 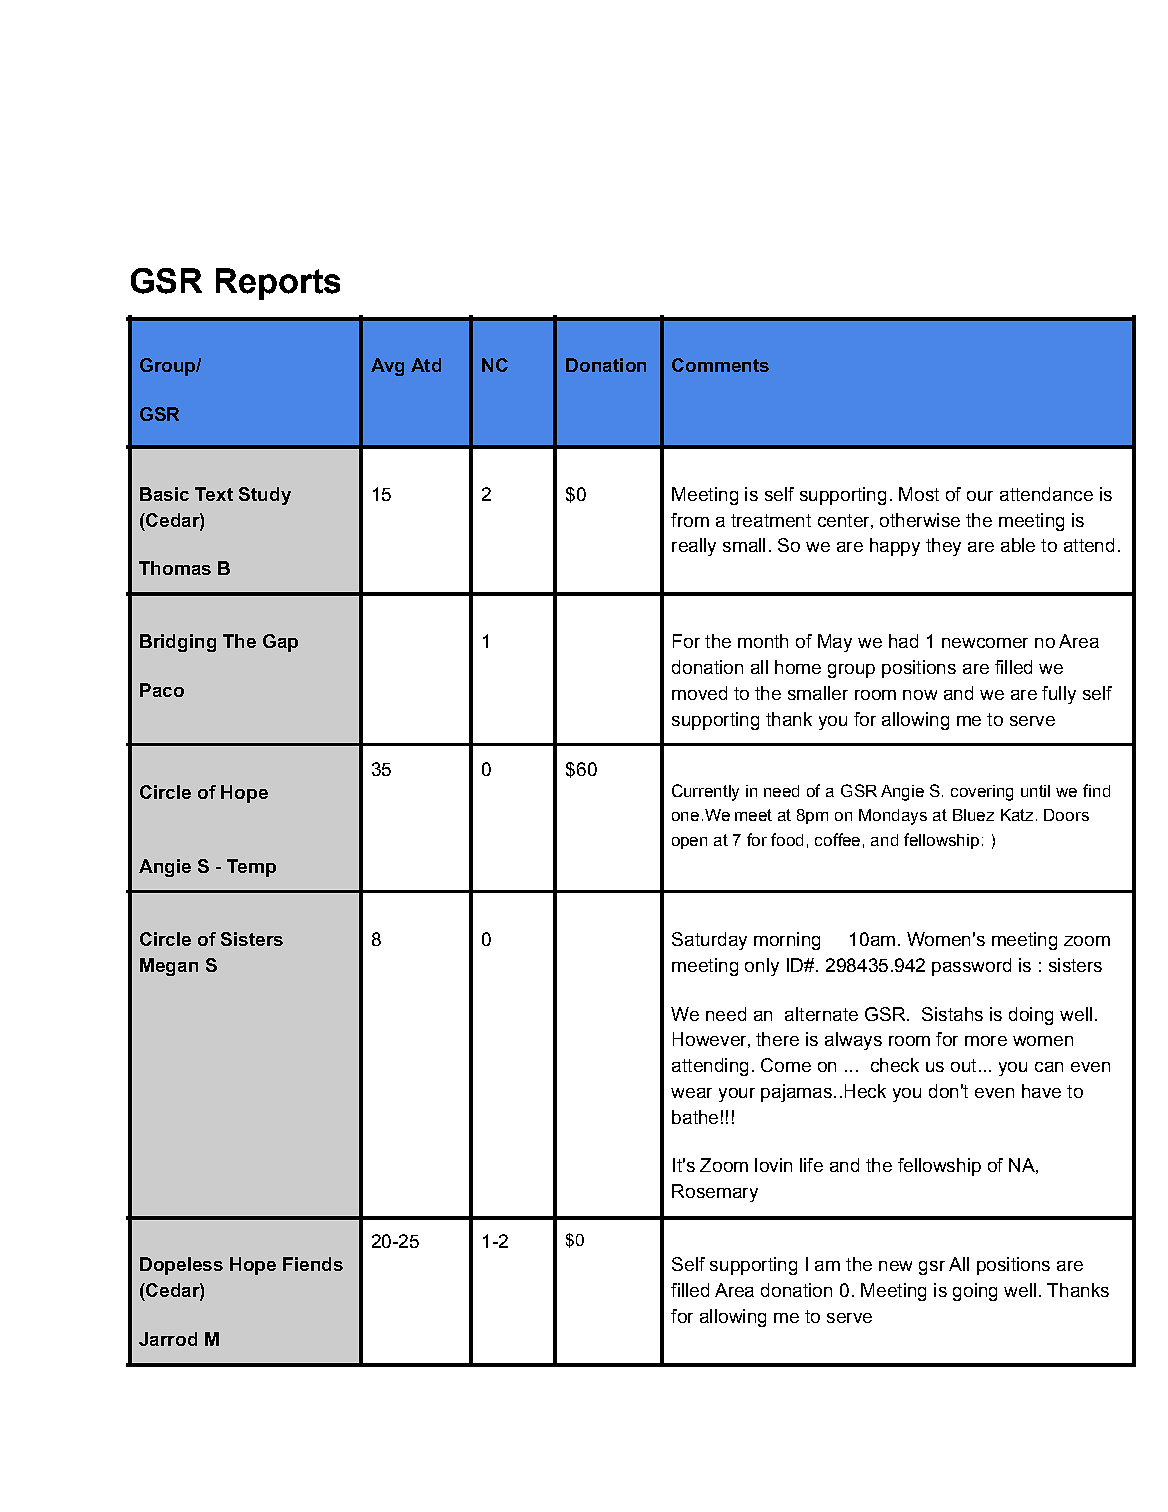 What do you see at coordinates (963, 1065) in the screenshot?
I see `out` at bounding box center [963, 1065].
